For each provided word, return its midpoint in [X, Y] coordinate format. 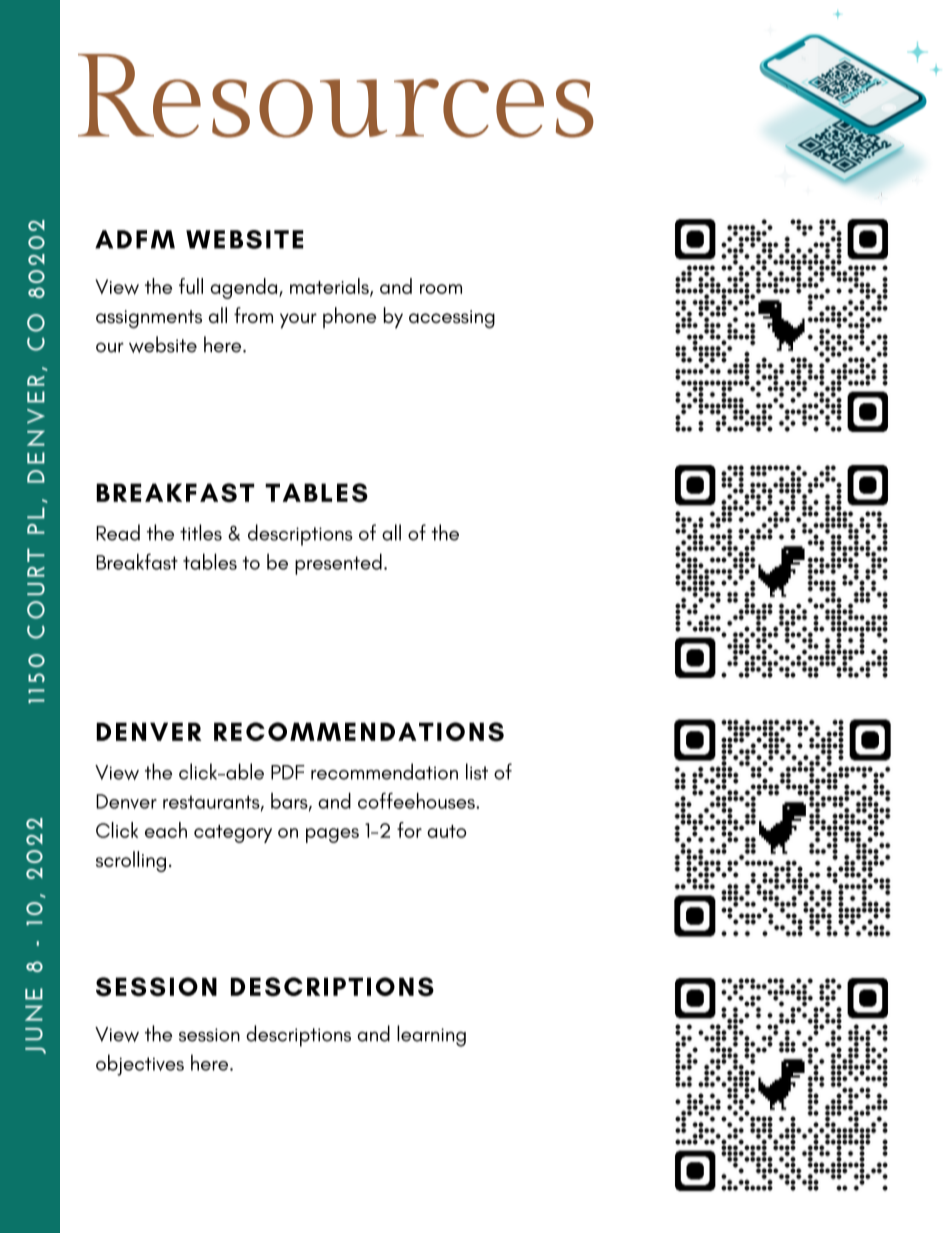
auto [446, 831]
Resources [336, 96]
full [191, 286]
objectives [140, 1065]
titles [201, 532]
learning [431, 1036]
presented [338, 564]
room [441, 289]
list [477, 771]
